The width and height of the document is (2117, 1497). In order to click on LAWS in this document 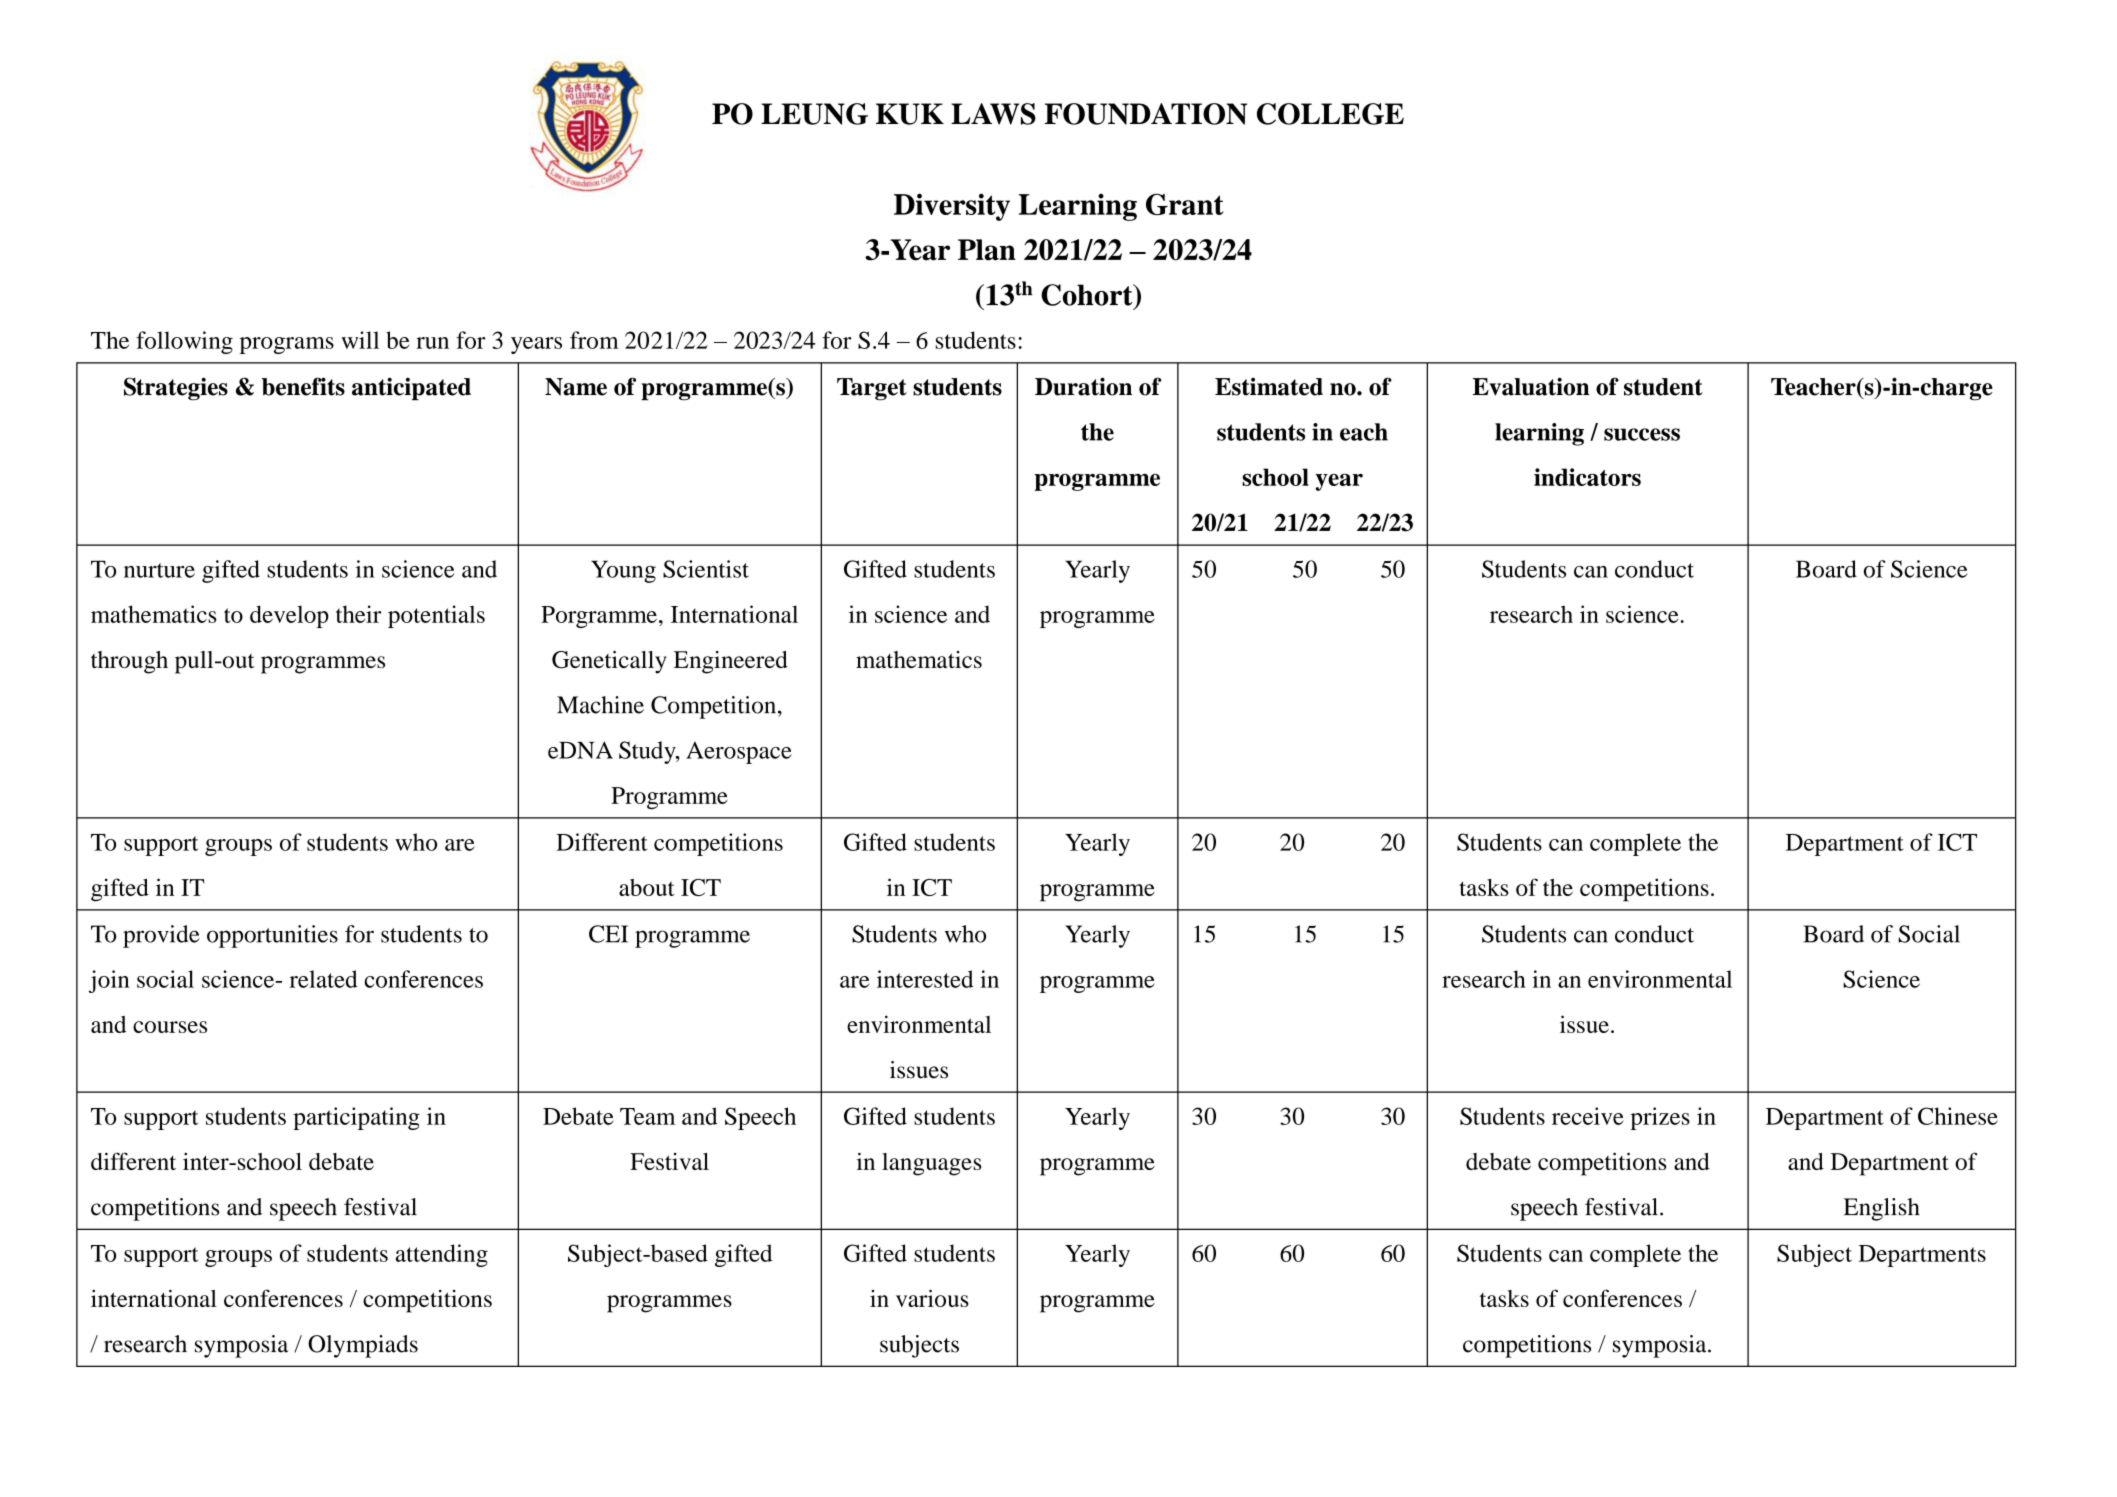, I will do `click(993, 114)`.
